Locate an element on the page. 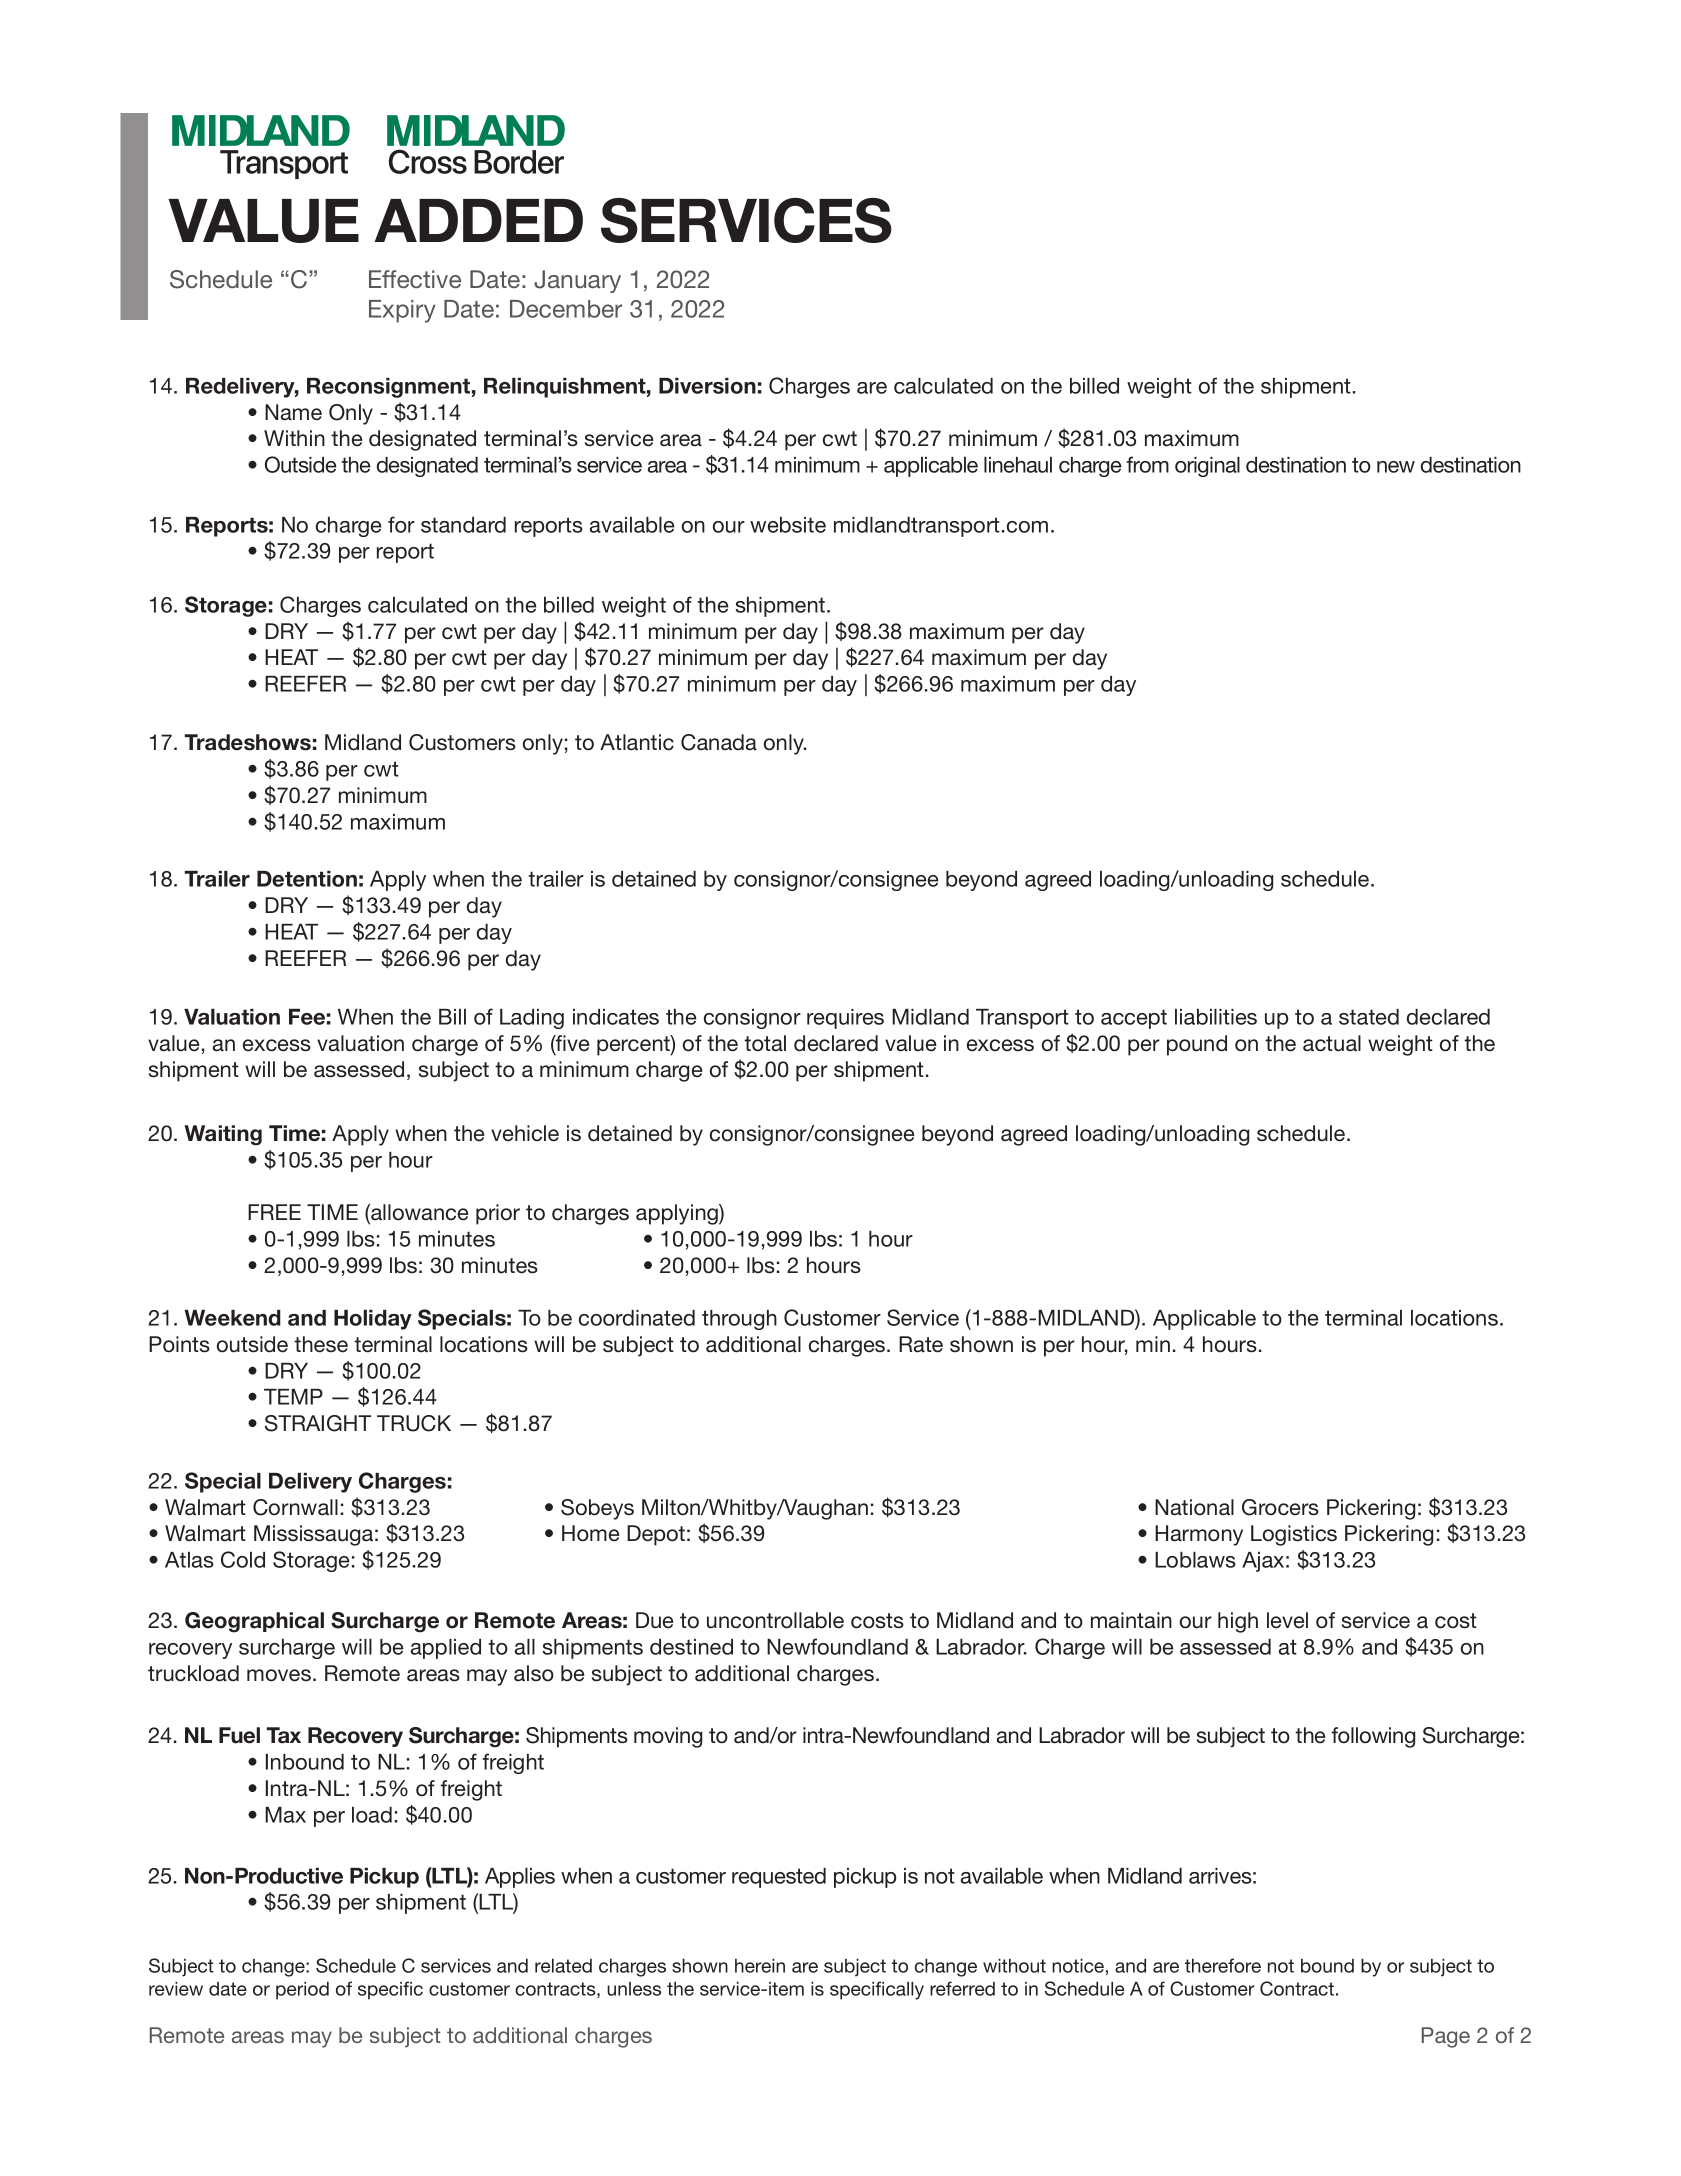  total is located at coordinates (765, 1043).
